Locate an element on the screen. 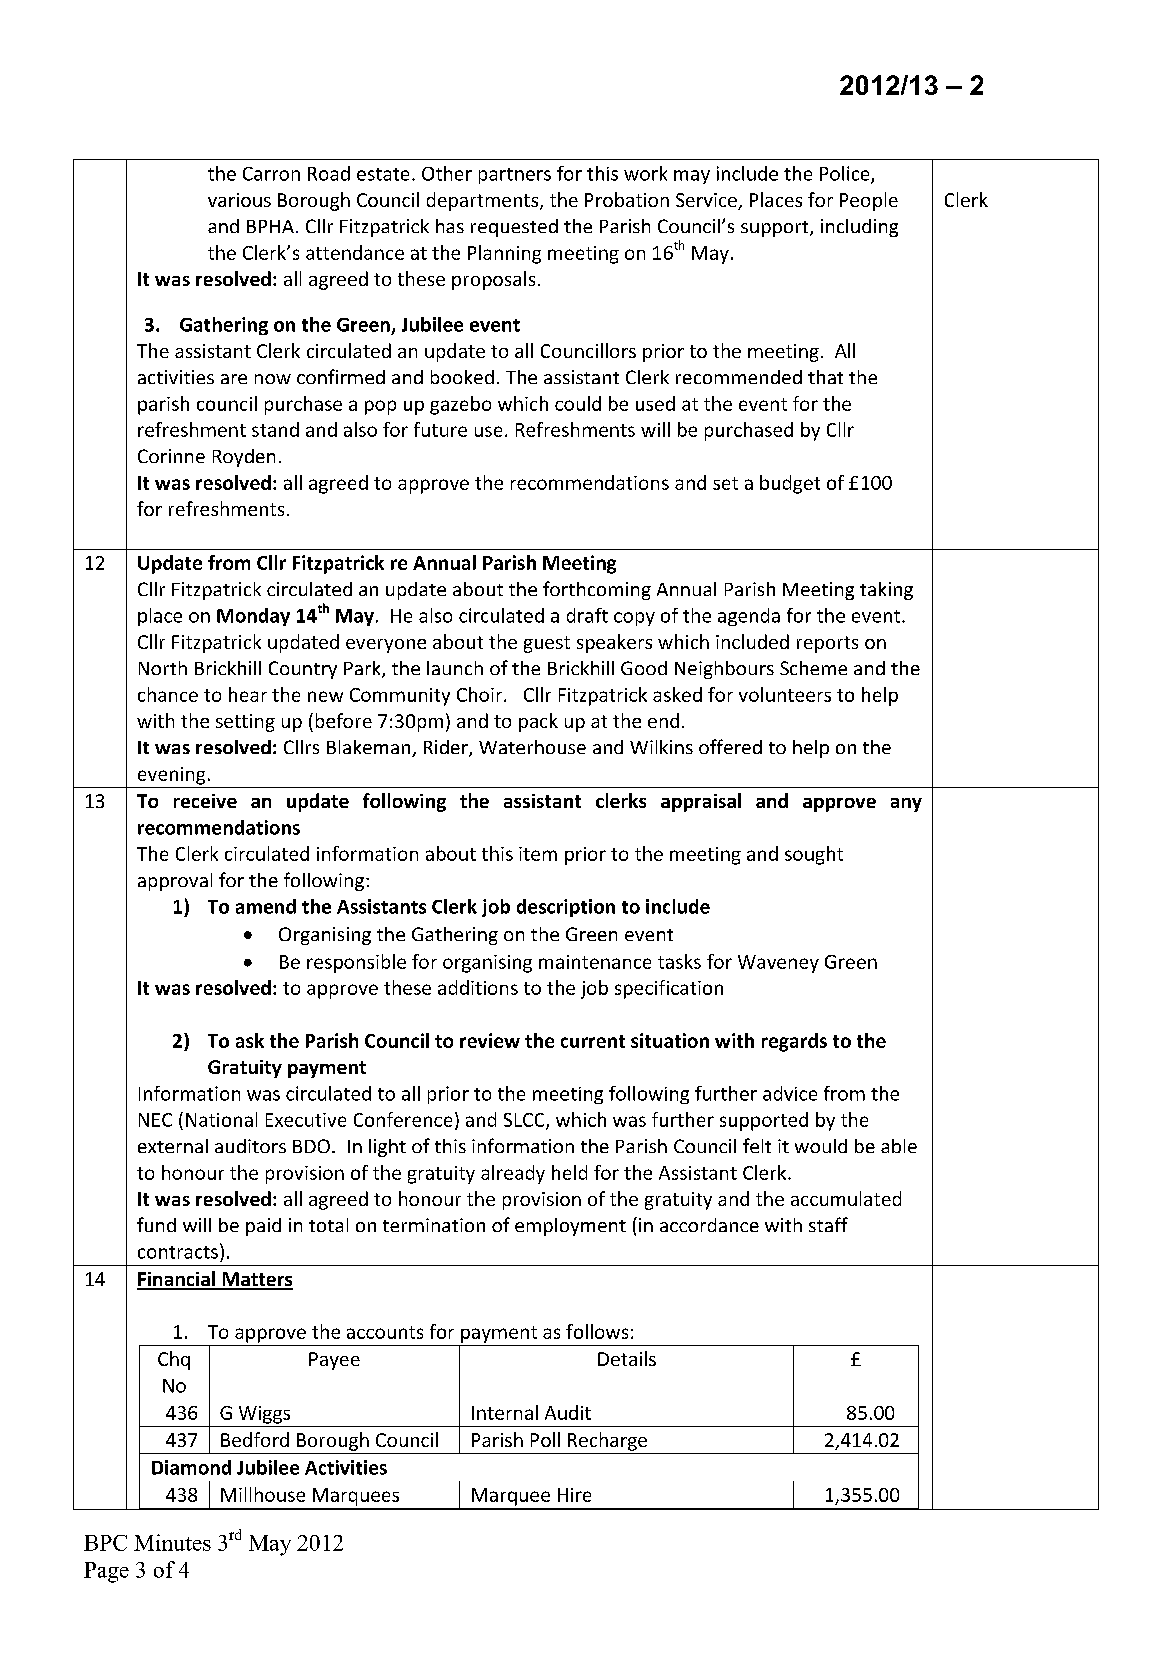 This screenshot has height=1653, width=1169. item is located at coordinates (538, 854).
